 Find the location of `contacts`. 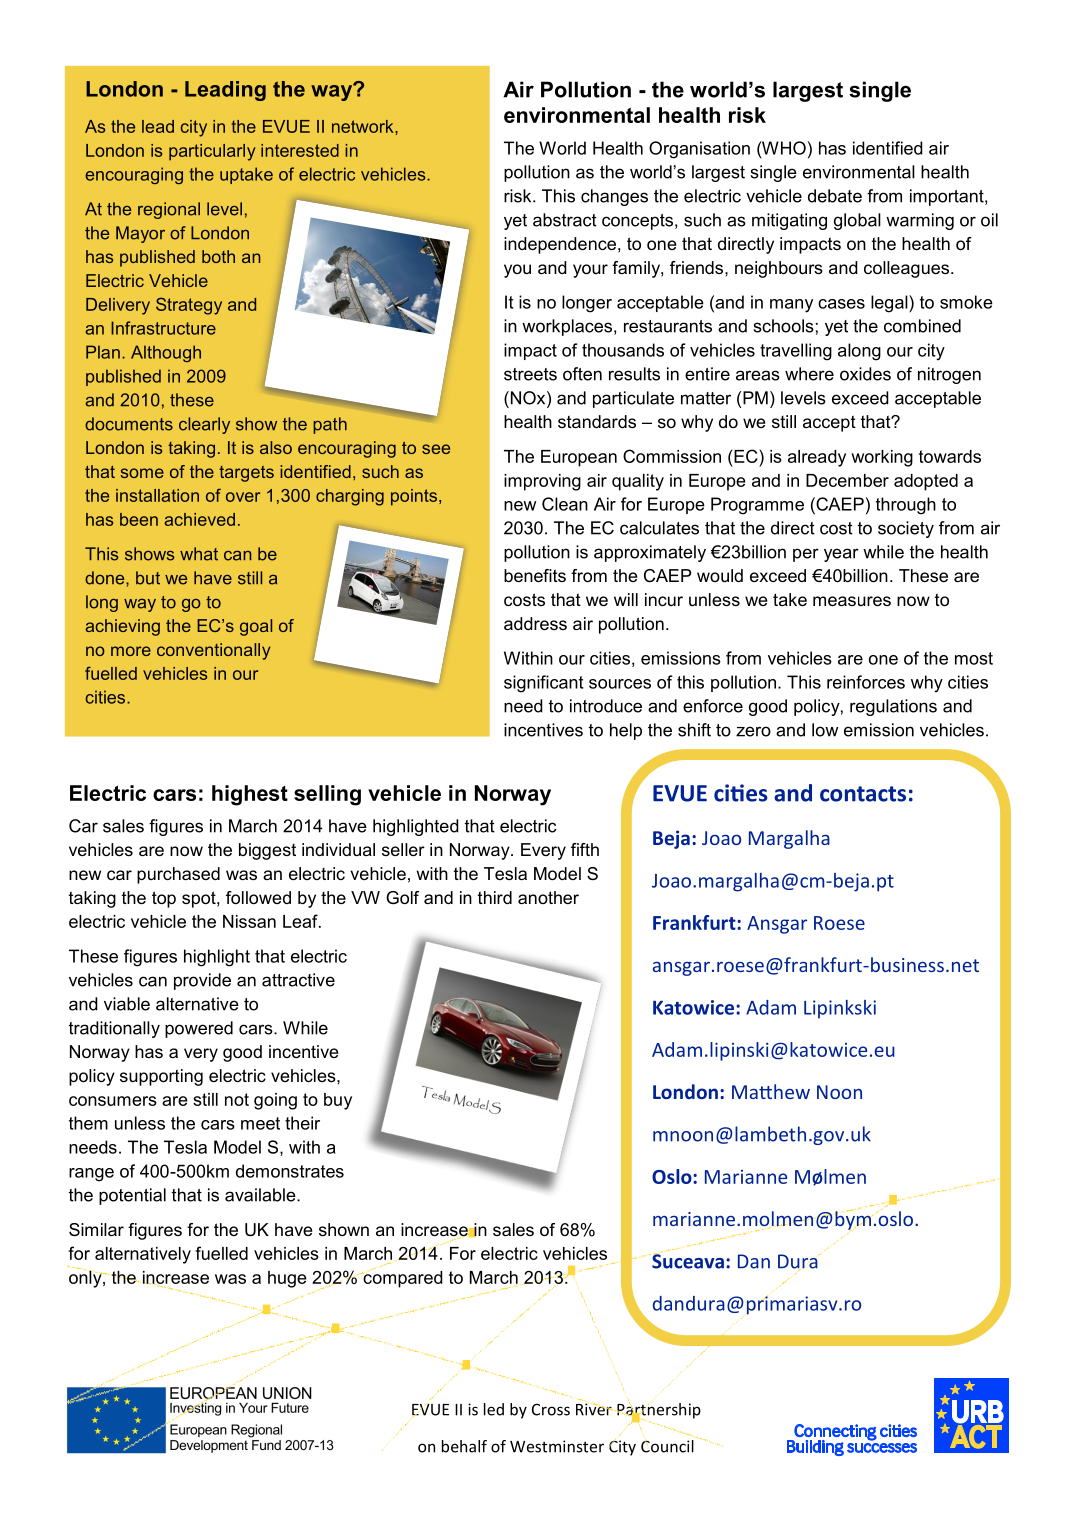

contacts is located at coordinates (863, 794).
